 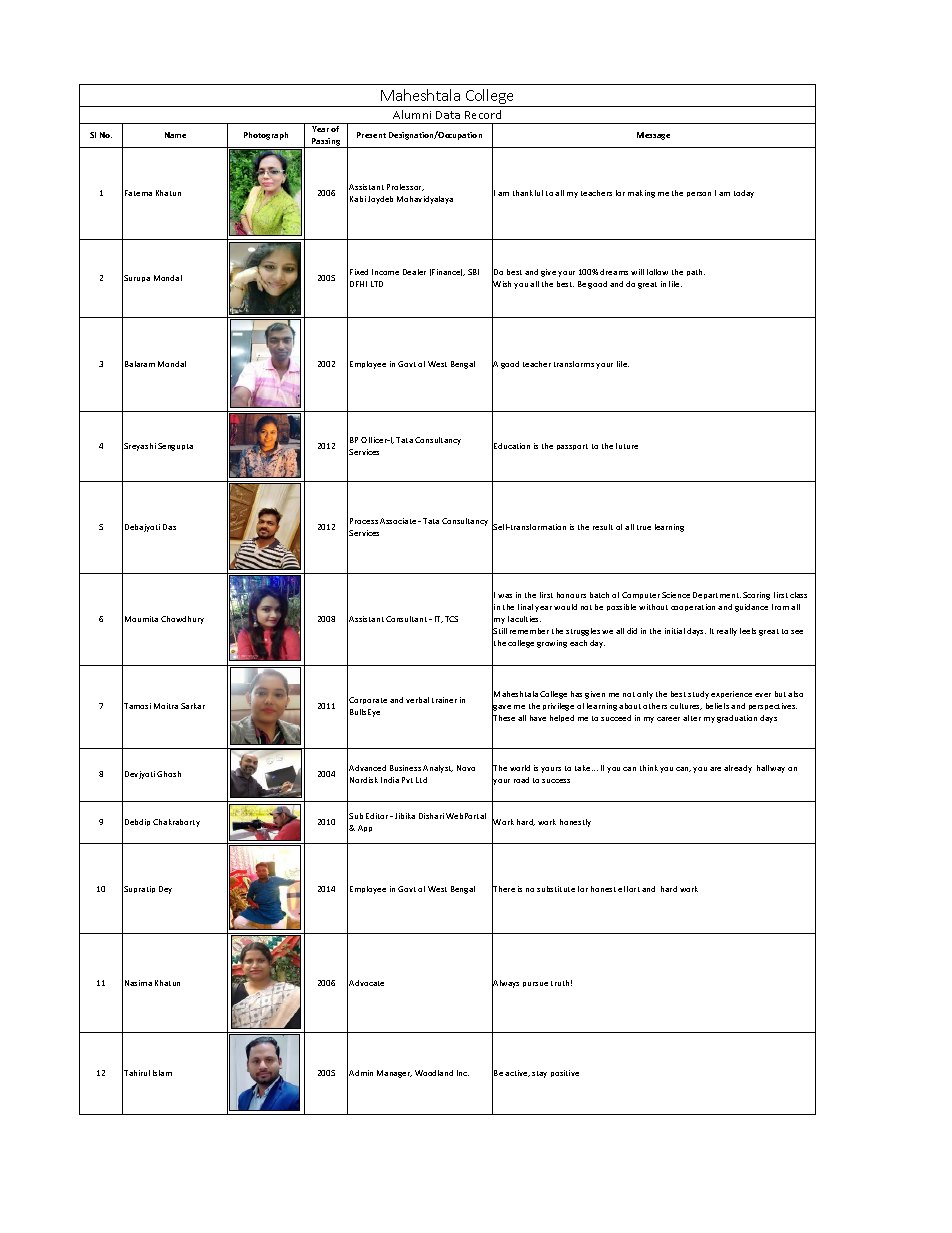 What do you see at coordinates (731, 694) in the screenshot?
I see `experience` at bounding box center [731, 694].
